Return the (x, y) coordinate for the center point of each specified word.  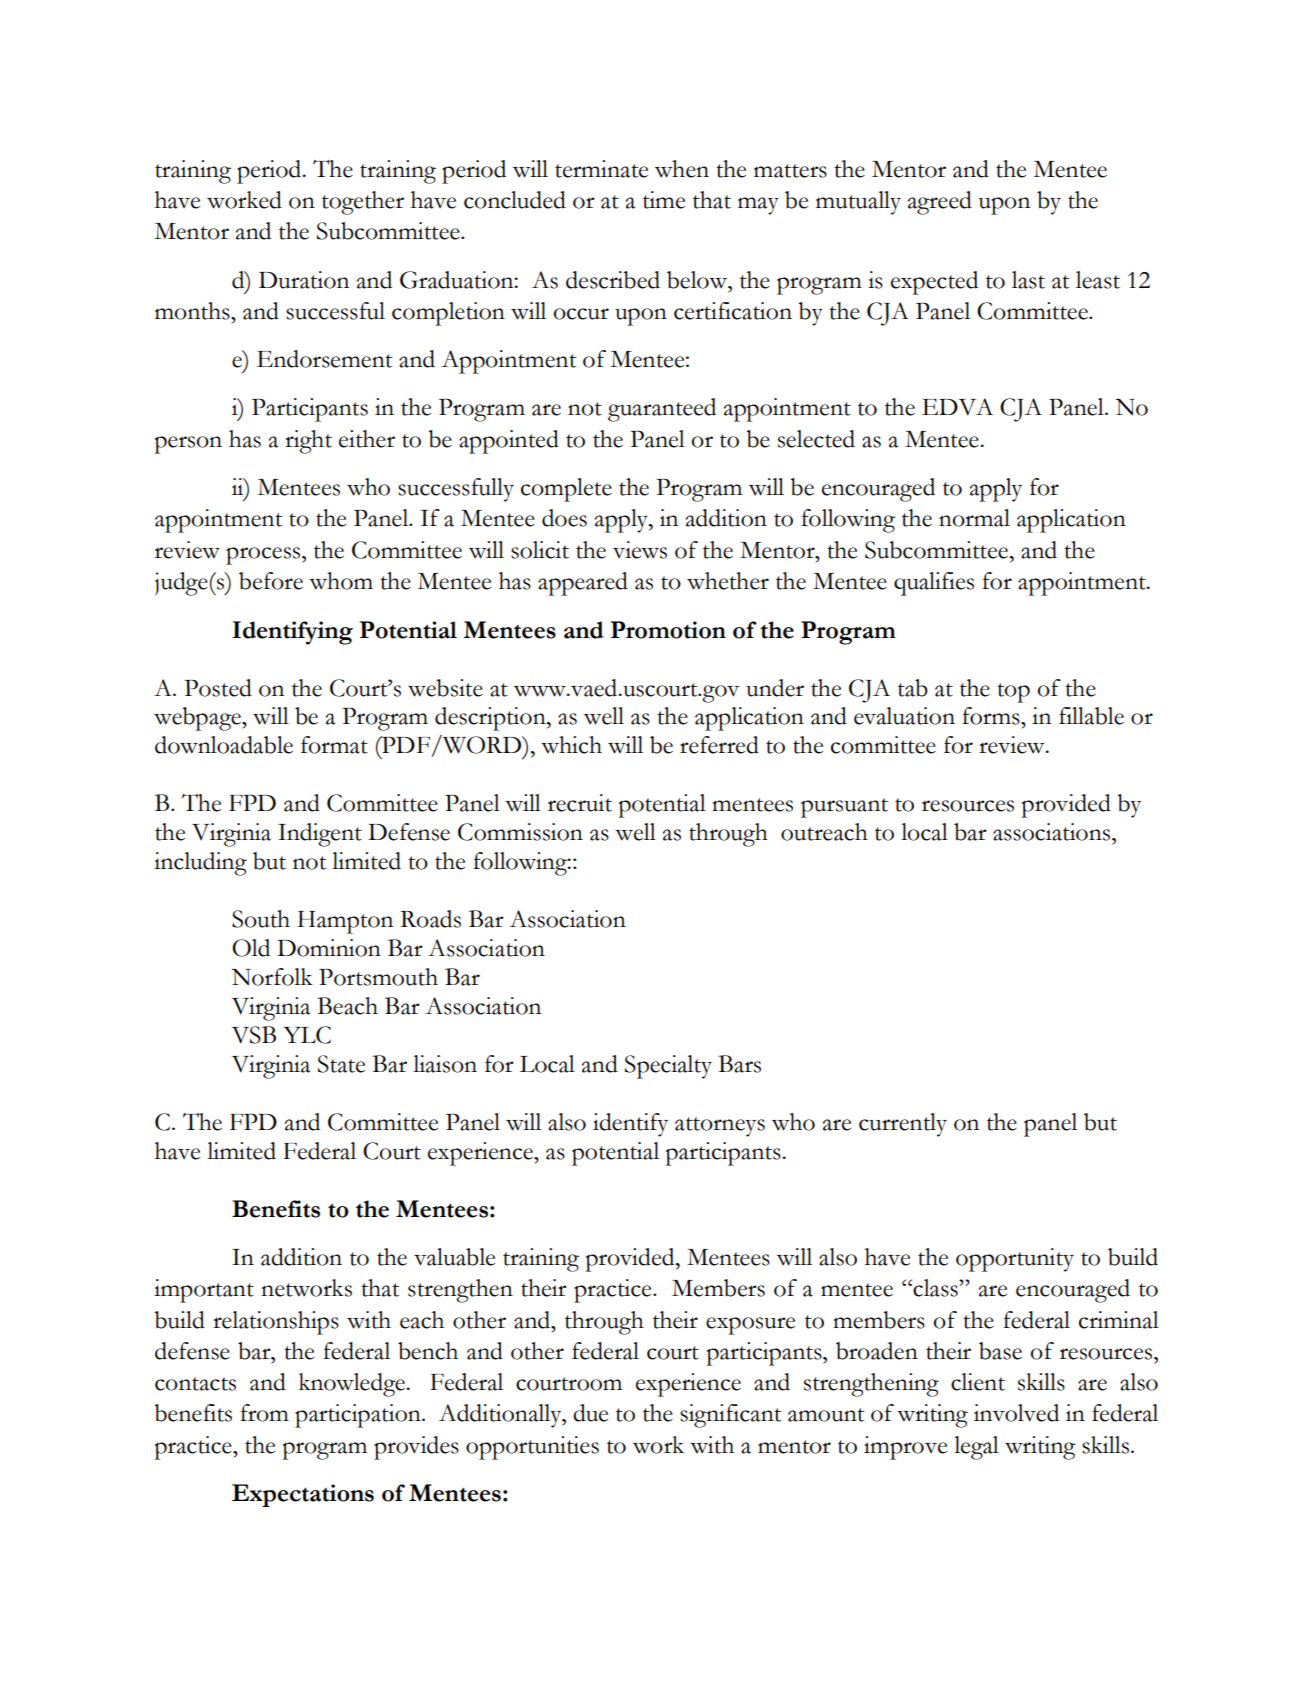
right (308, 442)
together (363, 203)
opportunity (1015, 1260)
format (334, 745)
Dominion (329, 948)
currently (903, 1125)
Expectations (303, 1495)
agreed (940, 203)
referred (719, 745)
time (664, 200)
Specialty (668, 1067)
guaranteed (662, 410)
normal (974, 518)
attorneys (720, 1127)
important (204, 1291)
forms (992, 716)
